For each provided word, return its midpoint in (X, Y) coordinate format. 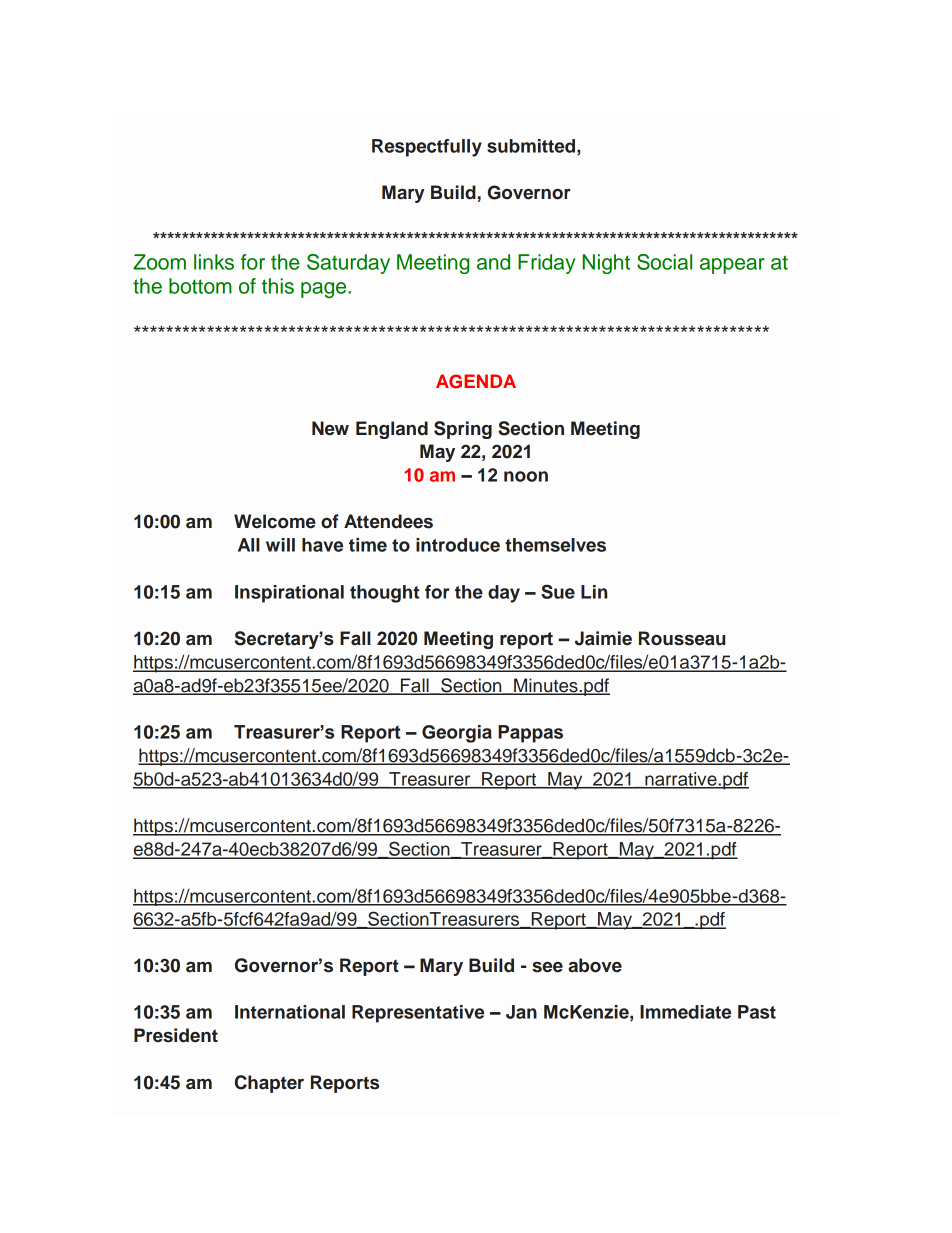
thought (384, 594)
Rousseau (682, 638)
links (214, 262)
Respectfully (427, 148)
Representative (418, 1014)
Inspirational (289, 594)
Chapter (269, 1084)
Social (664, 262)
